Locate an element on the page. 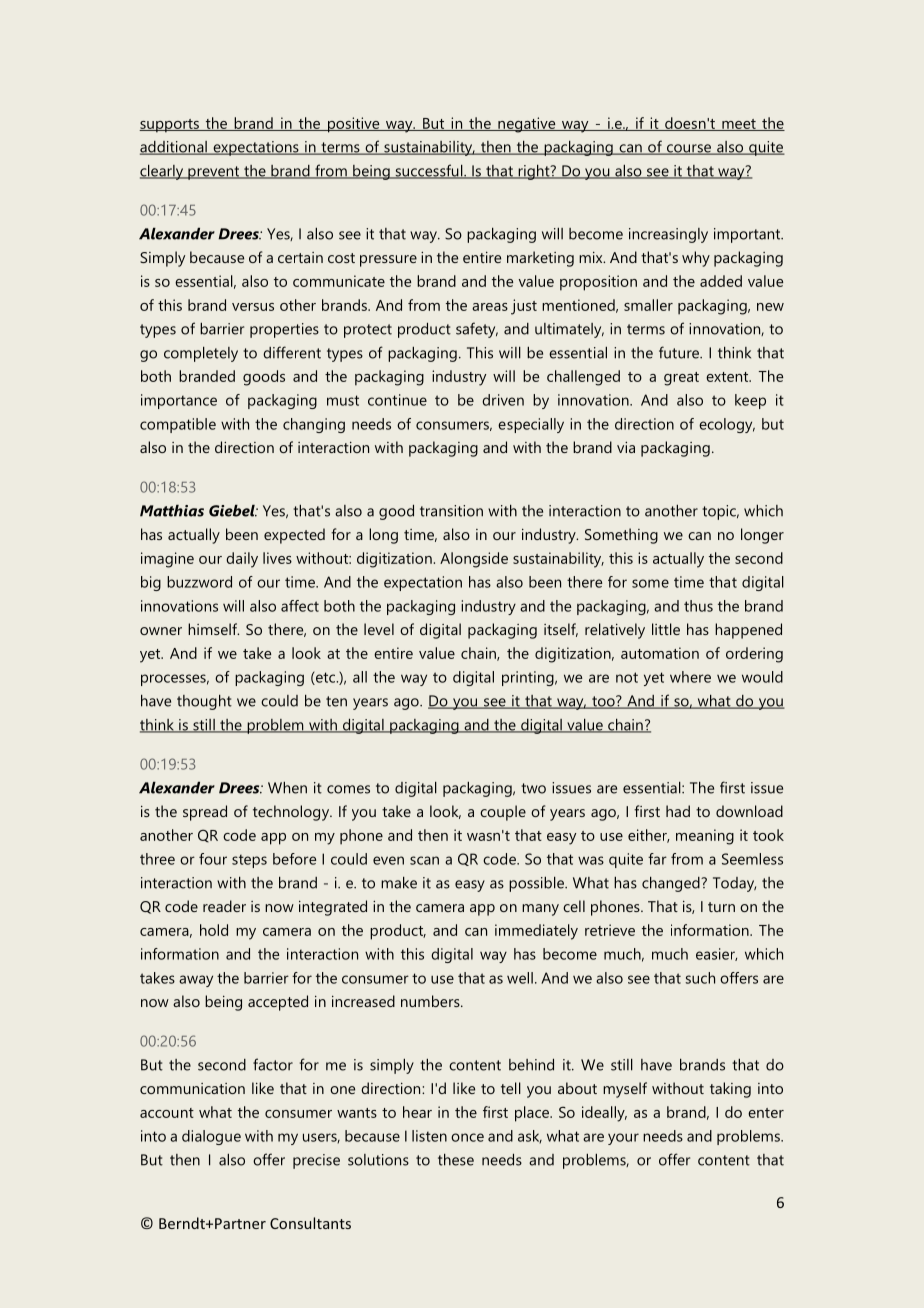 The height and width of the image is (1308, 924). meet is located at coordinates (739, 125).
